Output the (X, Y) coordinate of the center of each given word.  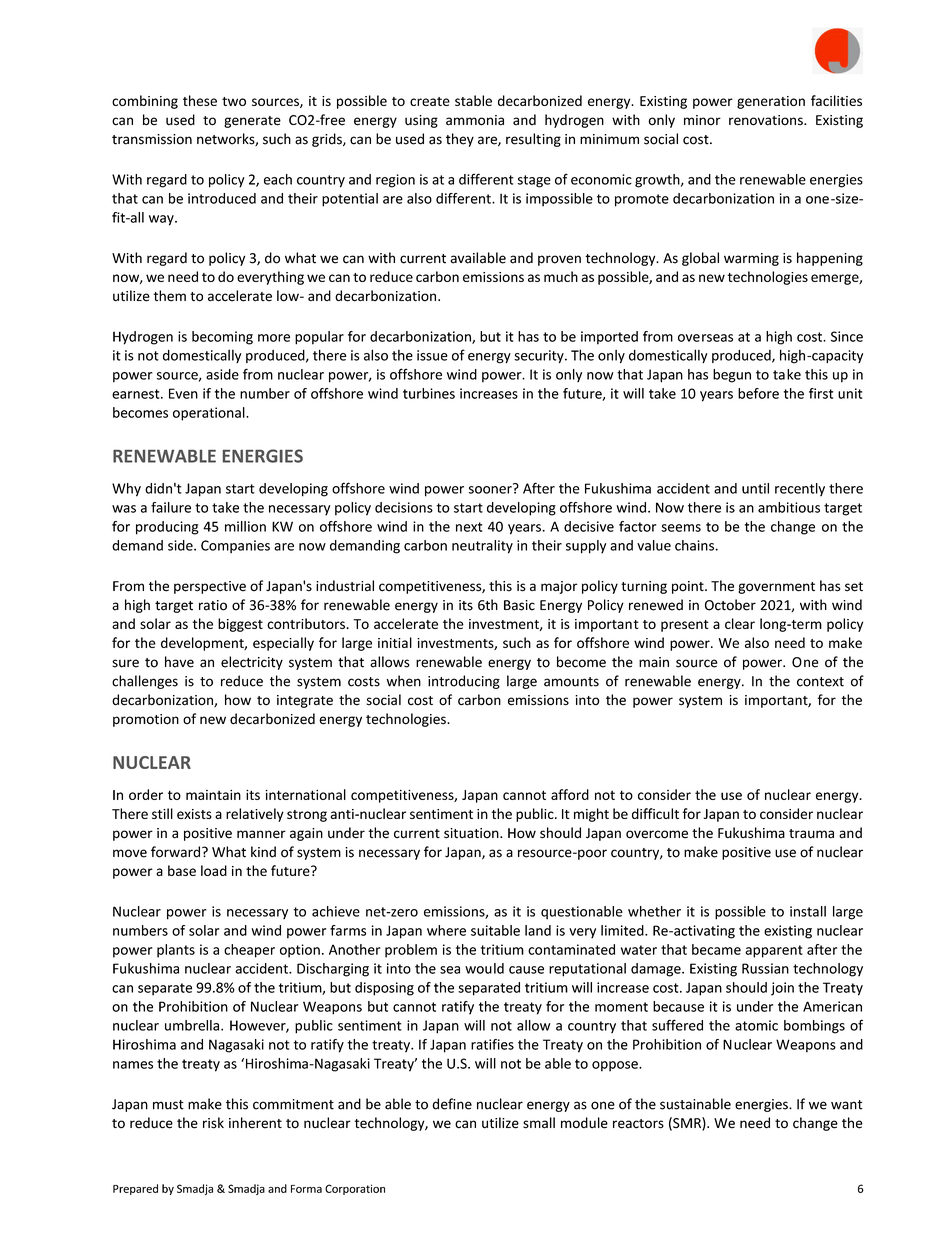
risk (213, 1123)
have (179, 662)
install (808, 911)
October (730, 605)
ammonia (475, 120)
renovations (767, 120)
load (214, 870)
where (446, 930)
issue (432, 355)
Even (183, 393)
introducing (464, 682)
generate (252, 122)
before (758, 393)
